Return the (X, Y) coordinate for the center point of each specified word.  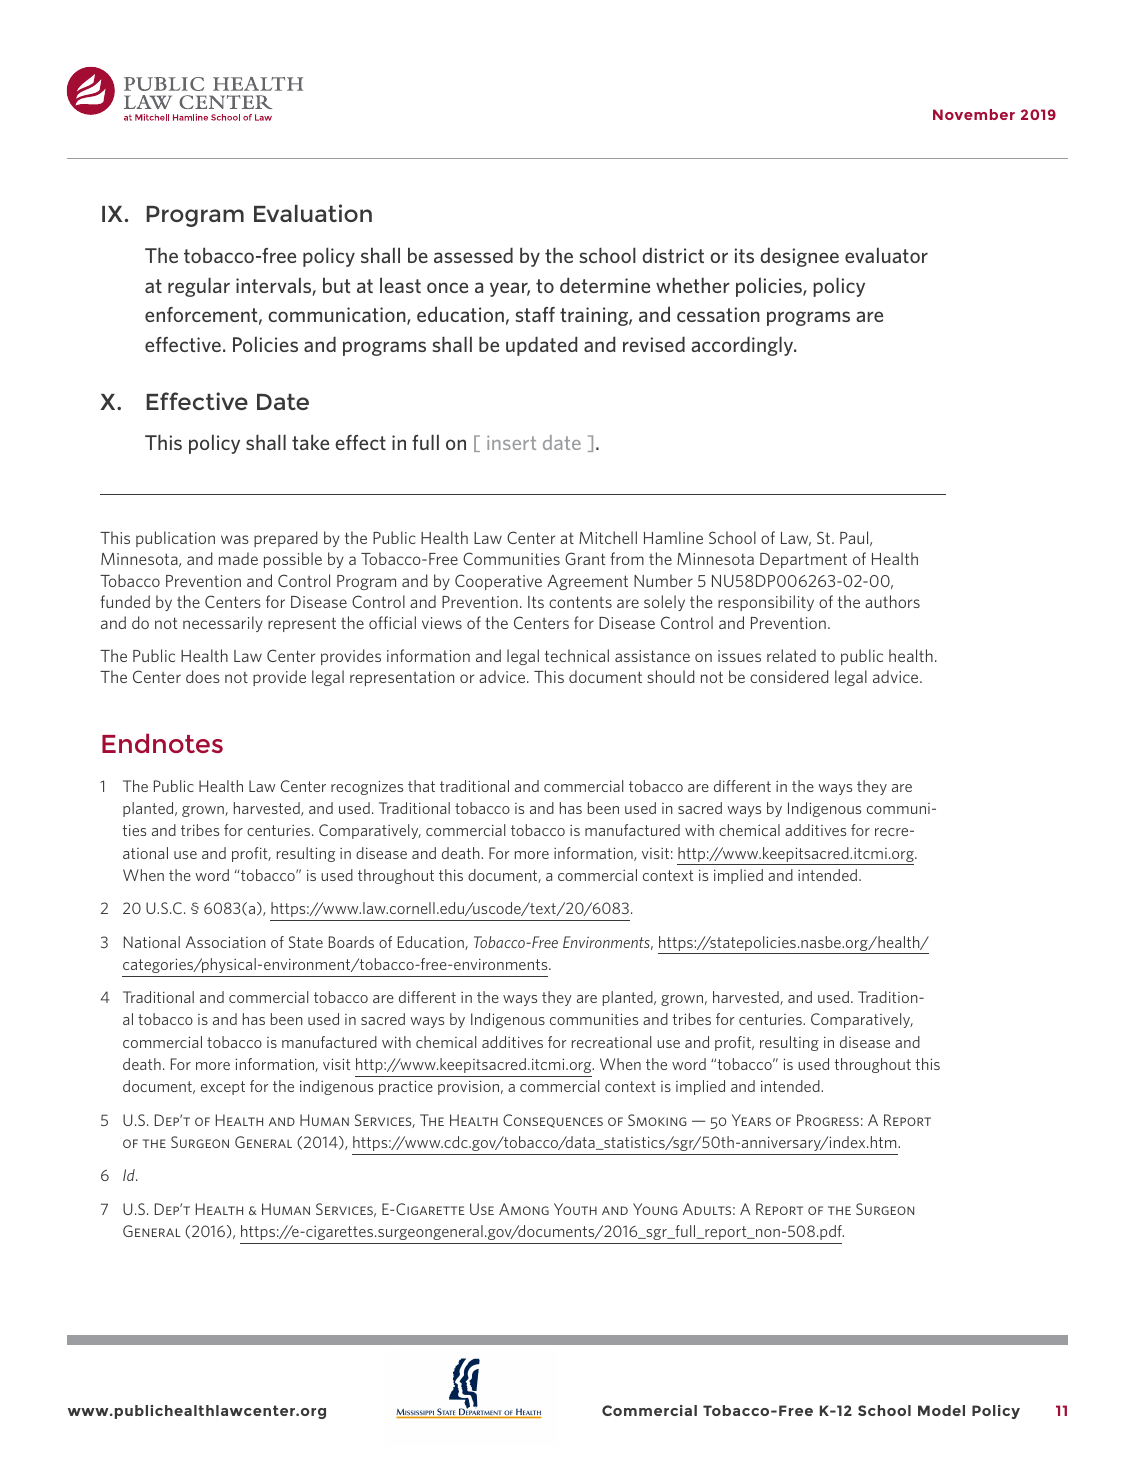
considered (789, 676)
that (421, 786)
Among (524, 1209)
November (974, 114)
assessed (473, 255)
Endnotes (162, 743)
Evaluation (313, 213)
